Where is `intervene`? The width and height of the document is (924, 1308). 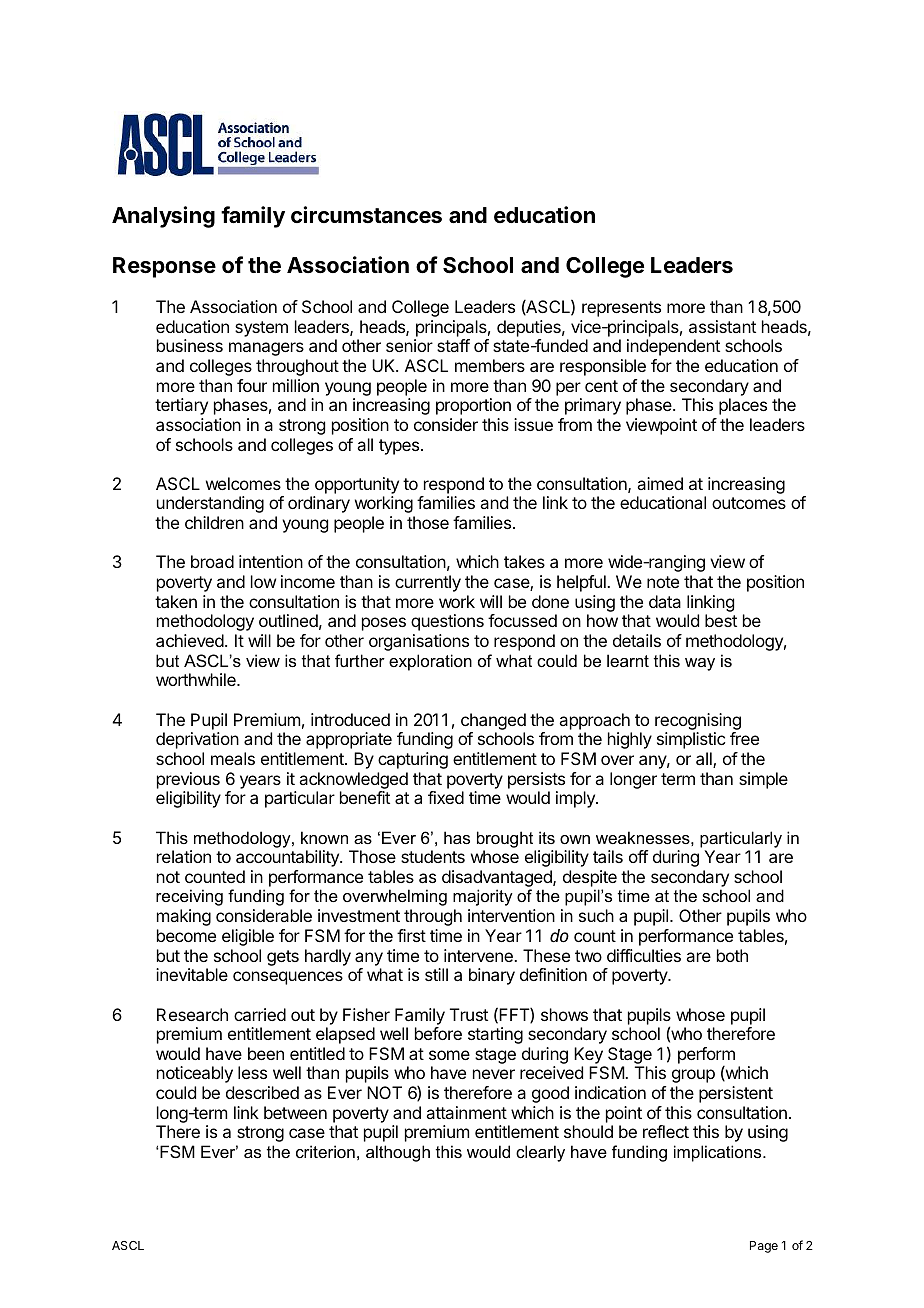 intervene is located at coordinates (479, 955).
